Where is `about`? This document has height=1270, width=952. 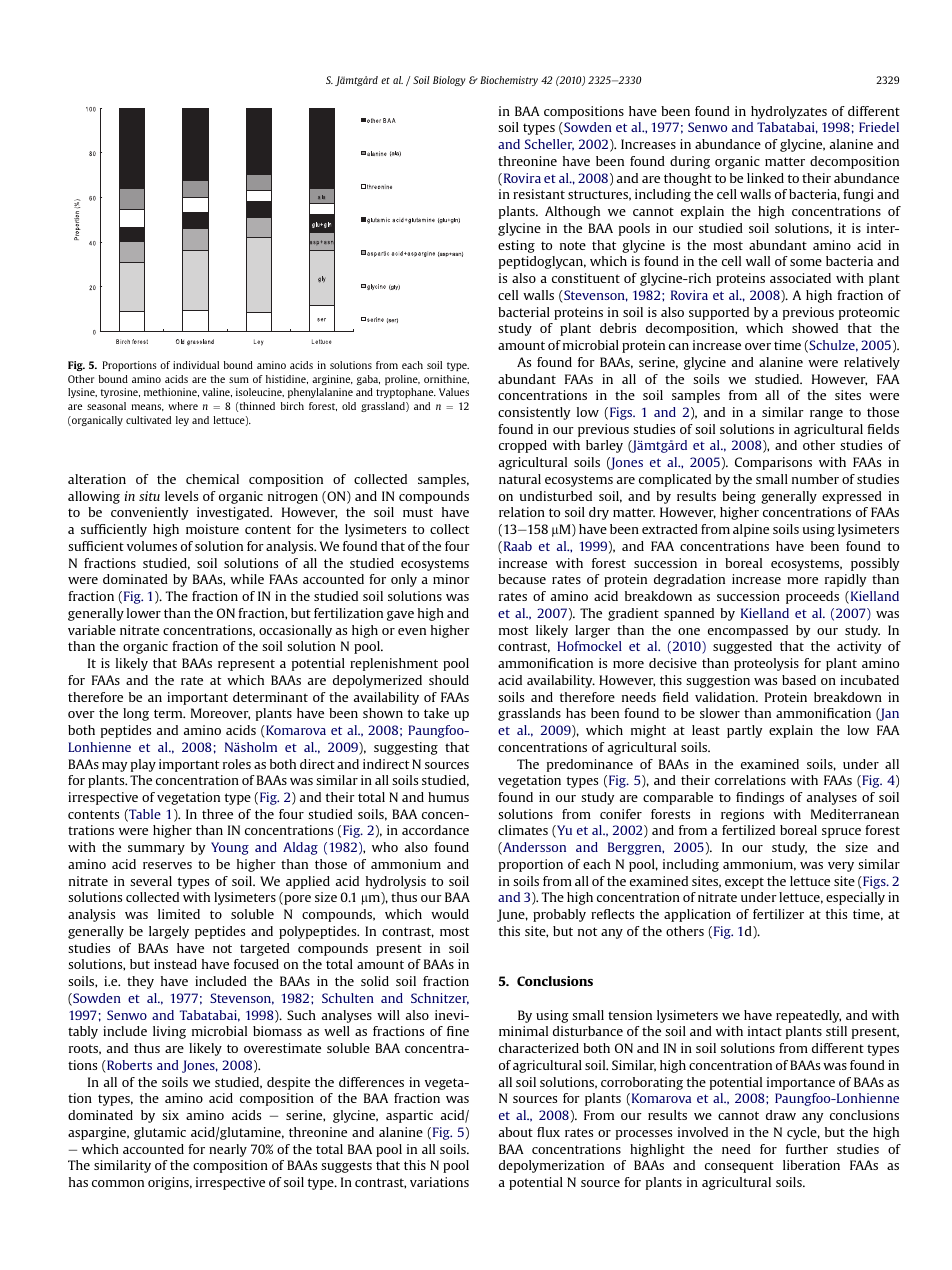 about is located at coordinates (516, 1132).
